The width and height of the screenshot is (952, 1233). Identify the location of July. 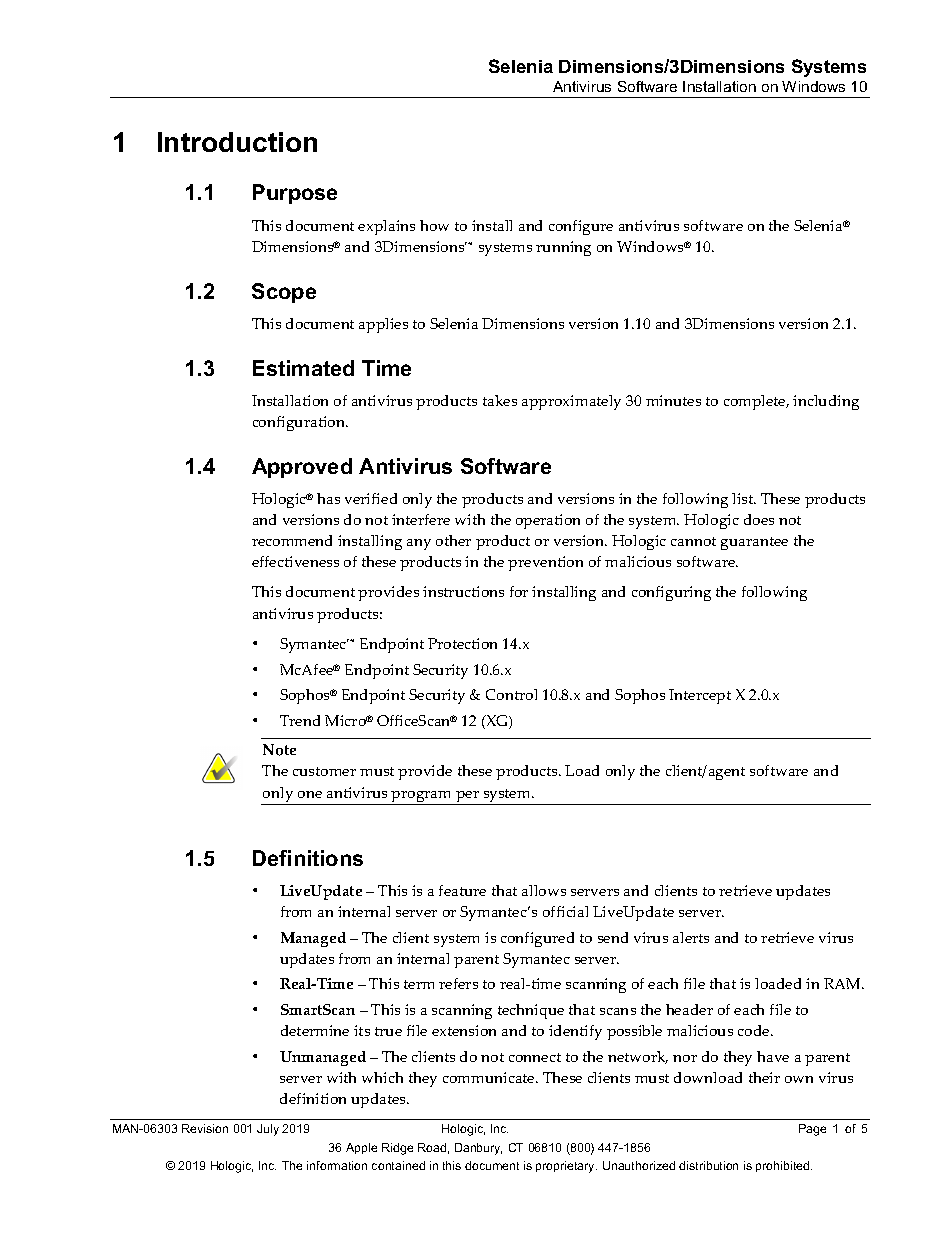
(268, 1130).
